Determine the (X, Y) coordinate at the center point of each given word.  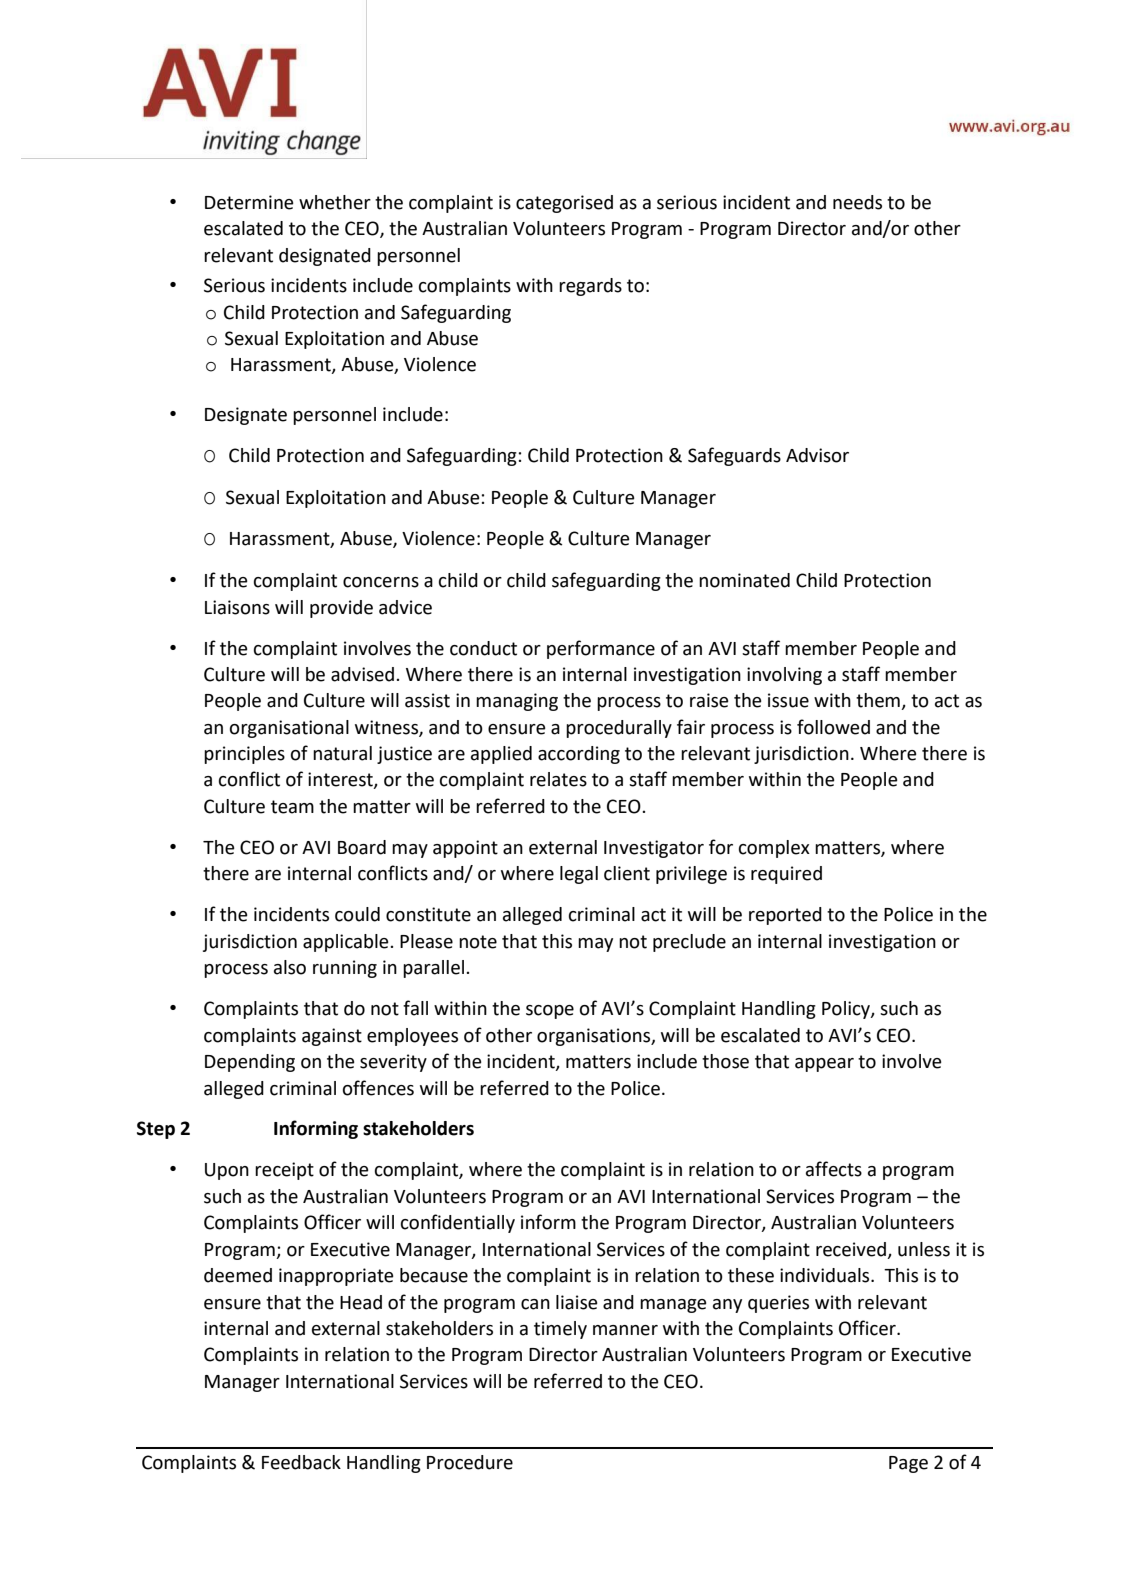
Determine (249, 202)
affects (834, 1169)
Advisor (817, 455)
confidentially (458, 1223)
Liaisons (237, 607)
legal (579, 875)
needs (857, 202)
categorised (564, 204)
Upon (227, 1171)
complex (774, 849)
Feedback (301, 1462)
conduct (483, 648)
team (292, 807)
